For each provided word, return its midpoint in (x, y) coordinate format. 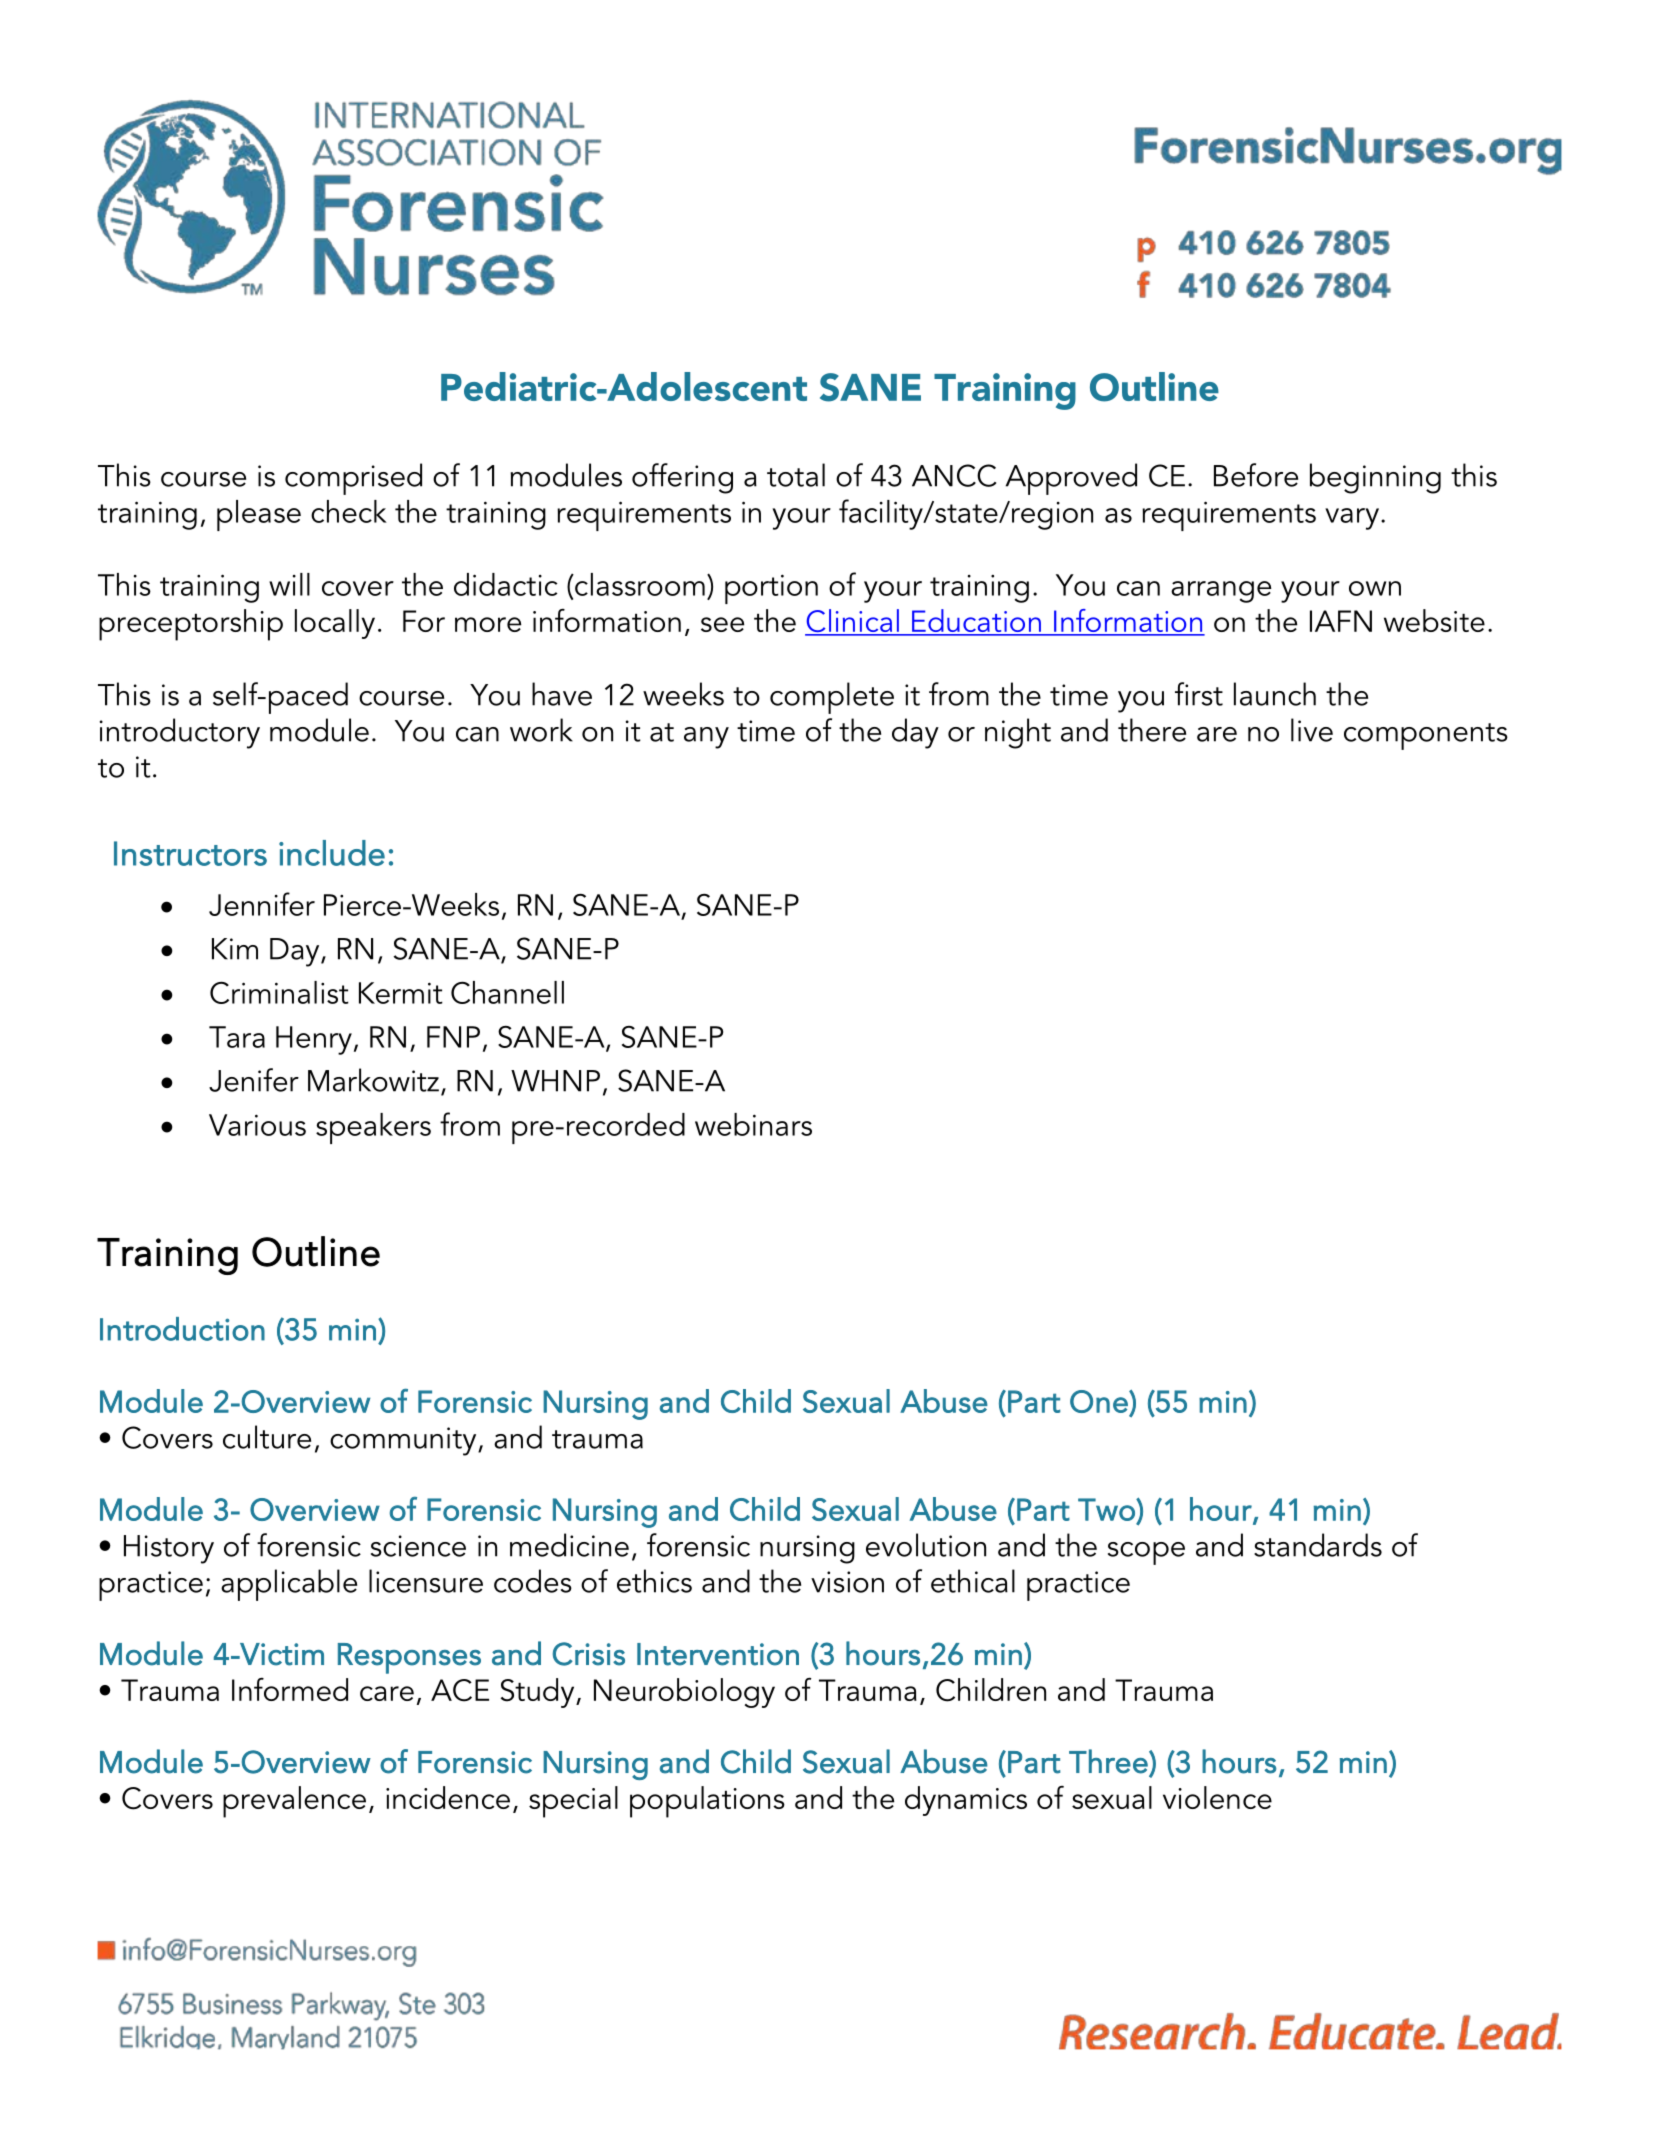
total (796, 475)
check (349, 511)
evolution (926, 1545)
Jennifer (262, 904)
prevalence (294, 1802)
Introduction (182, 1329)
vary (1352, 519)
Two (1107, 1509)
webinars (753, 1124)
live (1312, 730)
